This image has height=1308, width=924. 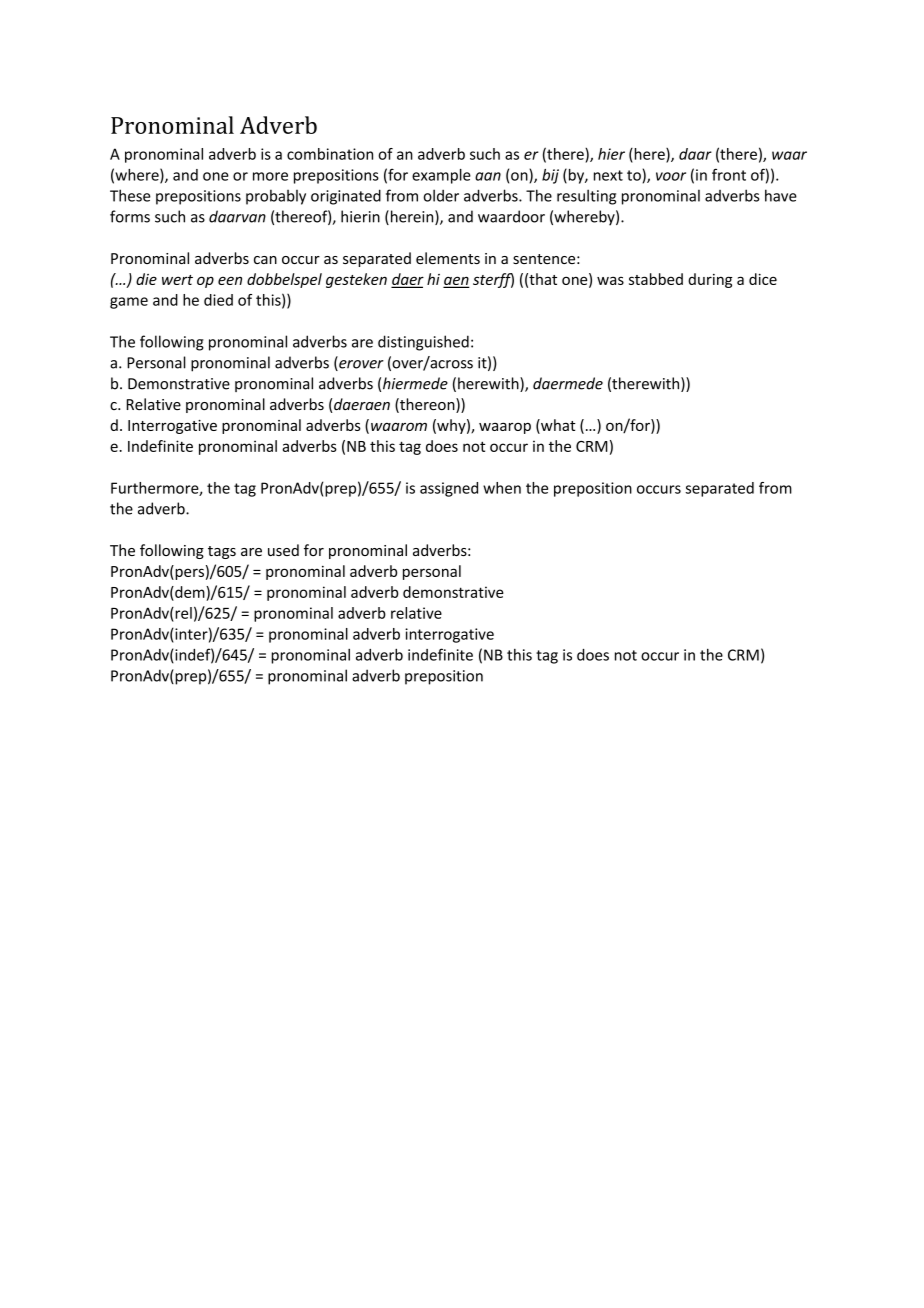 I want to click on died, so click(x=218, y=300).
